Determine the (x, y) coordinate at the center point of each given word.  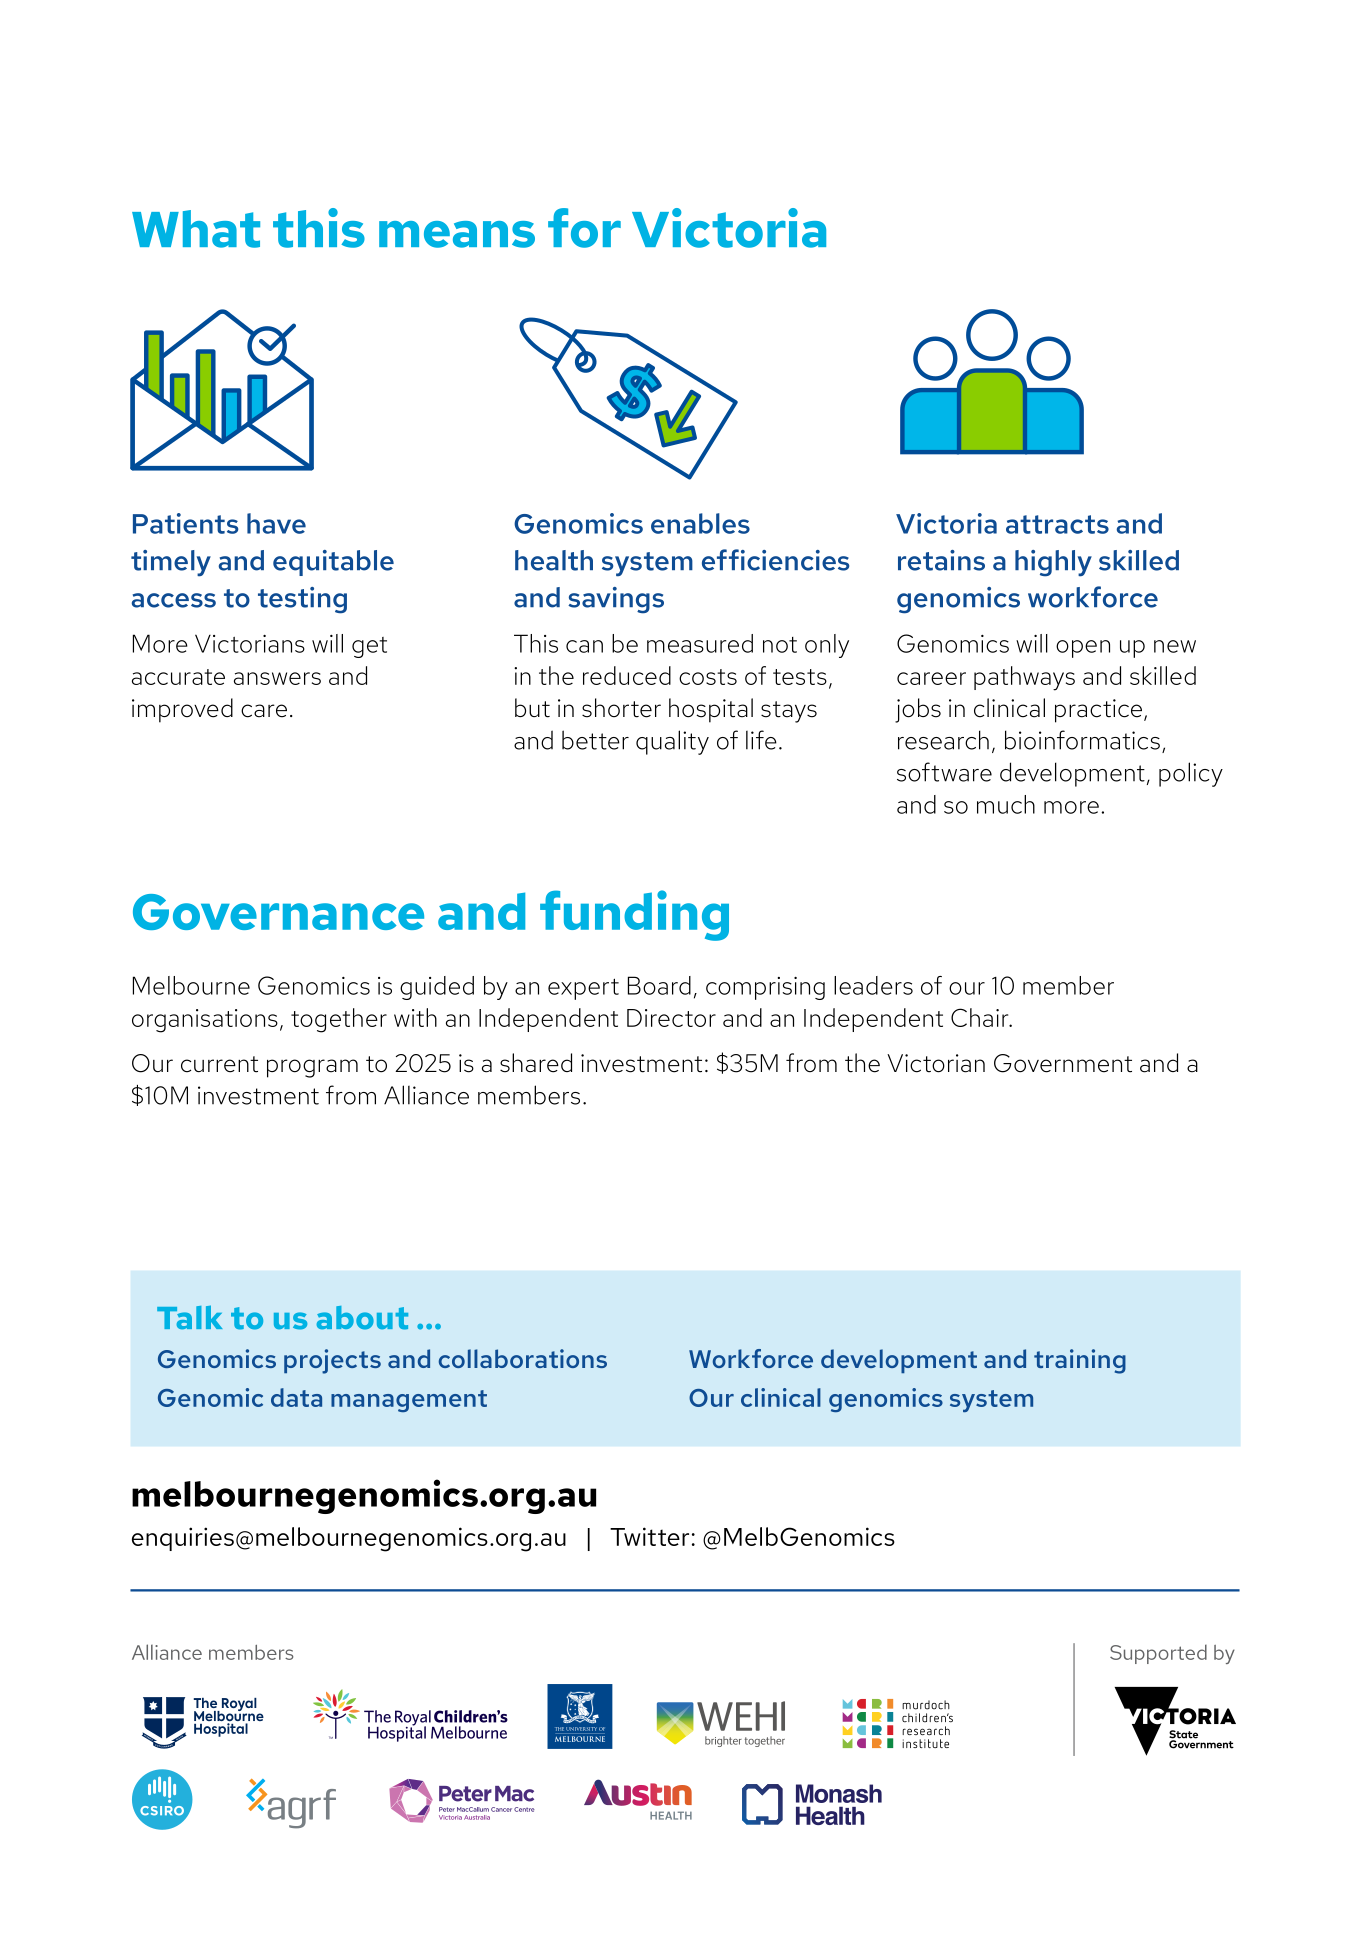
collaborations (523, 1358)
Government (1063, 1063)
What (196, 229)
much (1006, 804)
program (312, 1068)
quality (672, 742)
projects (332, 1361)
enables (700, 523)
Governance (278, 912)
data (296, 1397)
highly (1053, 563)
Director (671, 1018)
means (457, 234)
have (276, 523)
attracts (1057, 524)
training (1080, 1361)
